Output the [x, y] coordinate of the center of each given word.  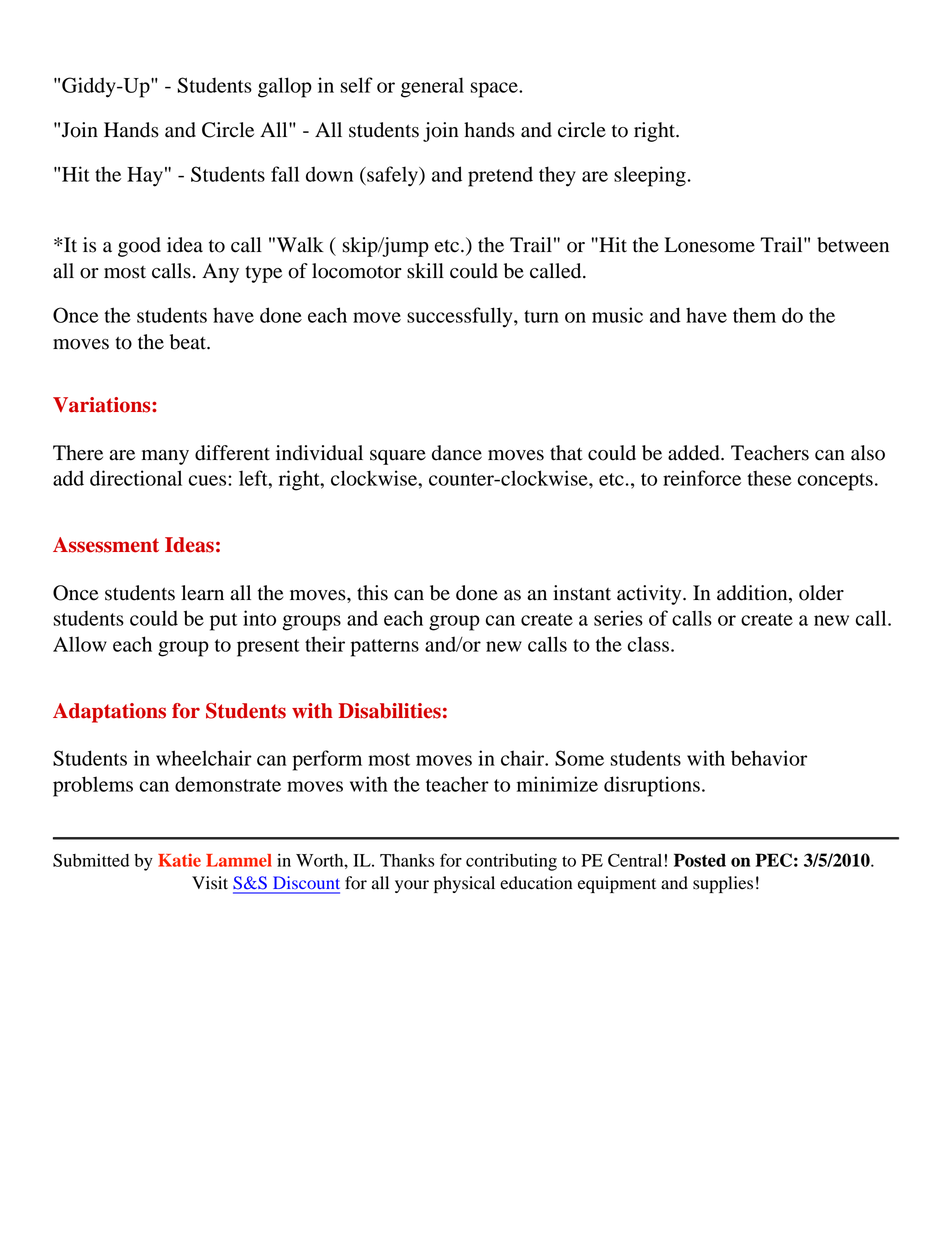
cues [209, 480]
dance [457, 453]
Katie [179, 860]
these [769, 478]
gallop [285, 87]
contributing [511, 862]
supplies [723, 884]
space [495, 90]
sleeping [650, 176]
